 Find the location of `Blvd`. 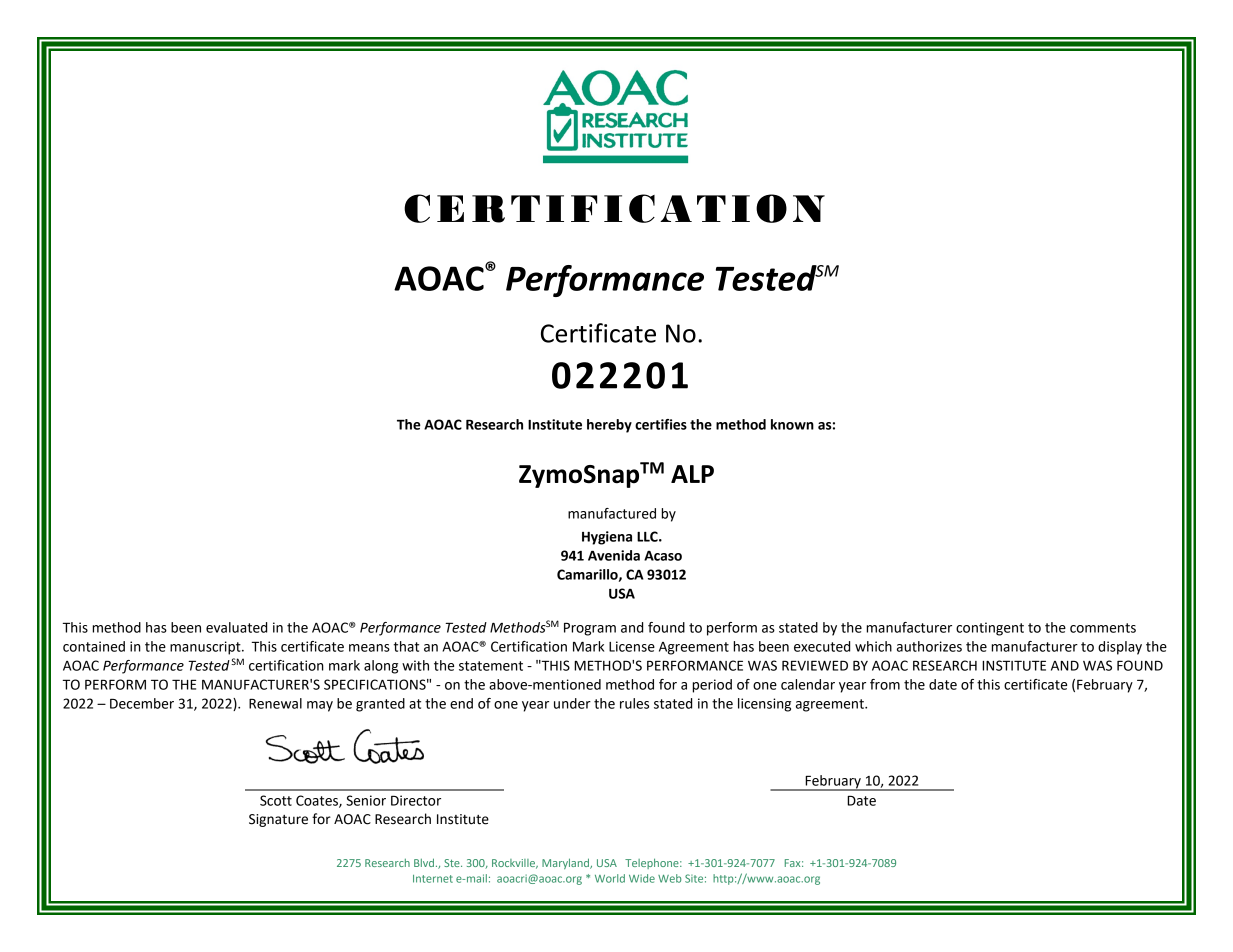

Blvd is located at coordinates (424, 862).
